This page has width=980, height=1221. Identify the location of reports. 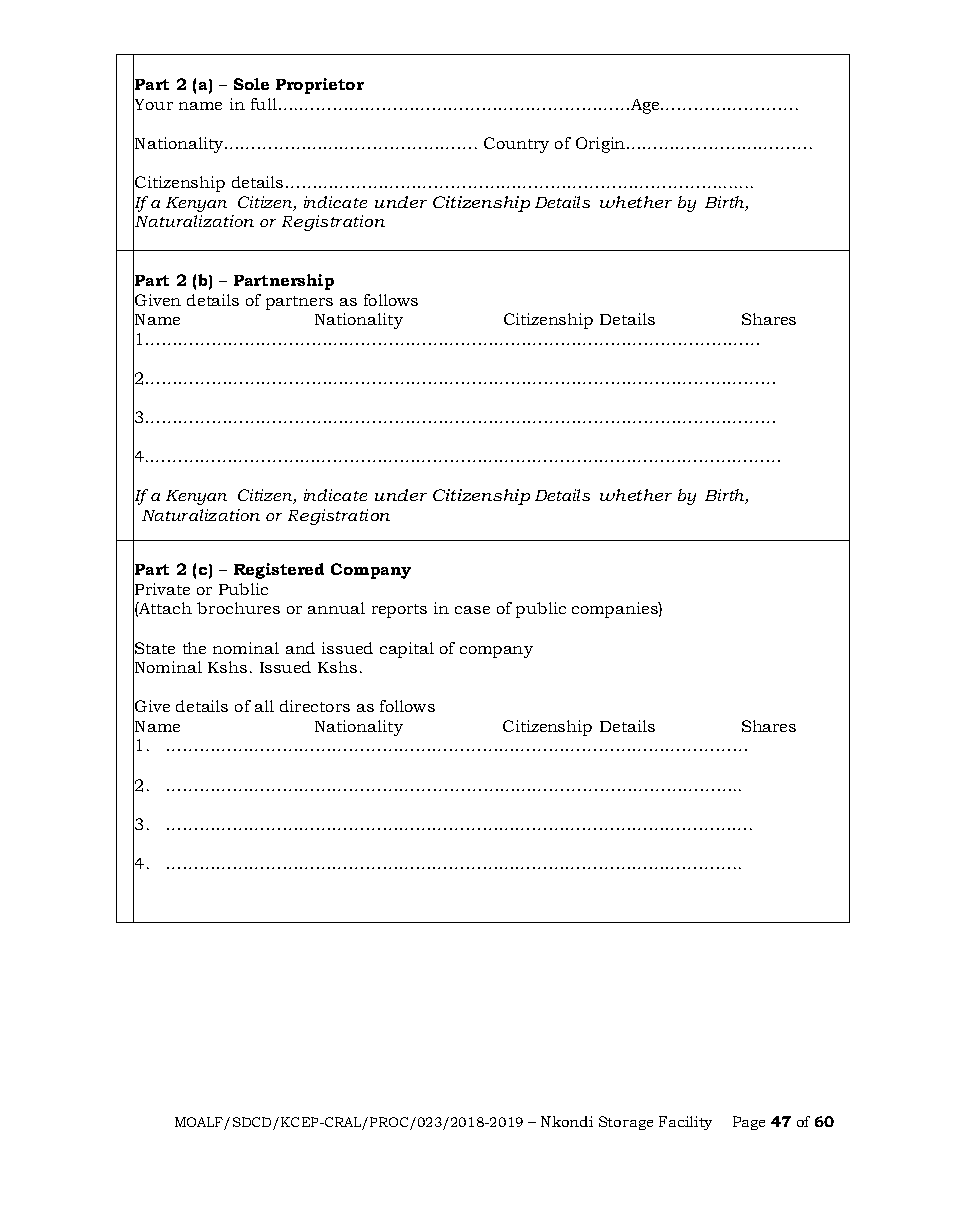
(399, 611).
